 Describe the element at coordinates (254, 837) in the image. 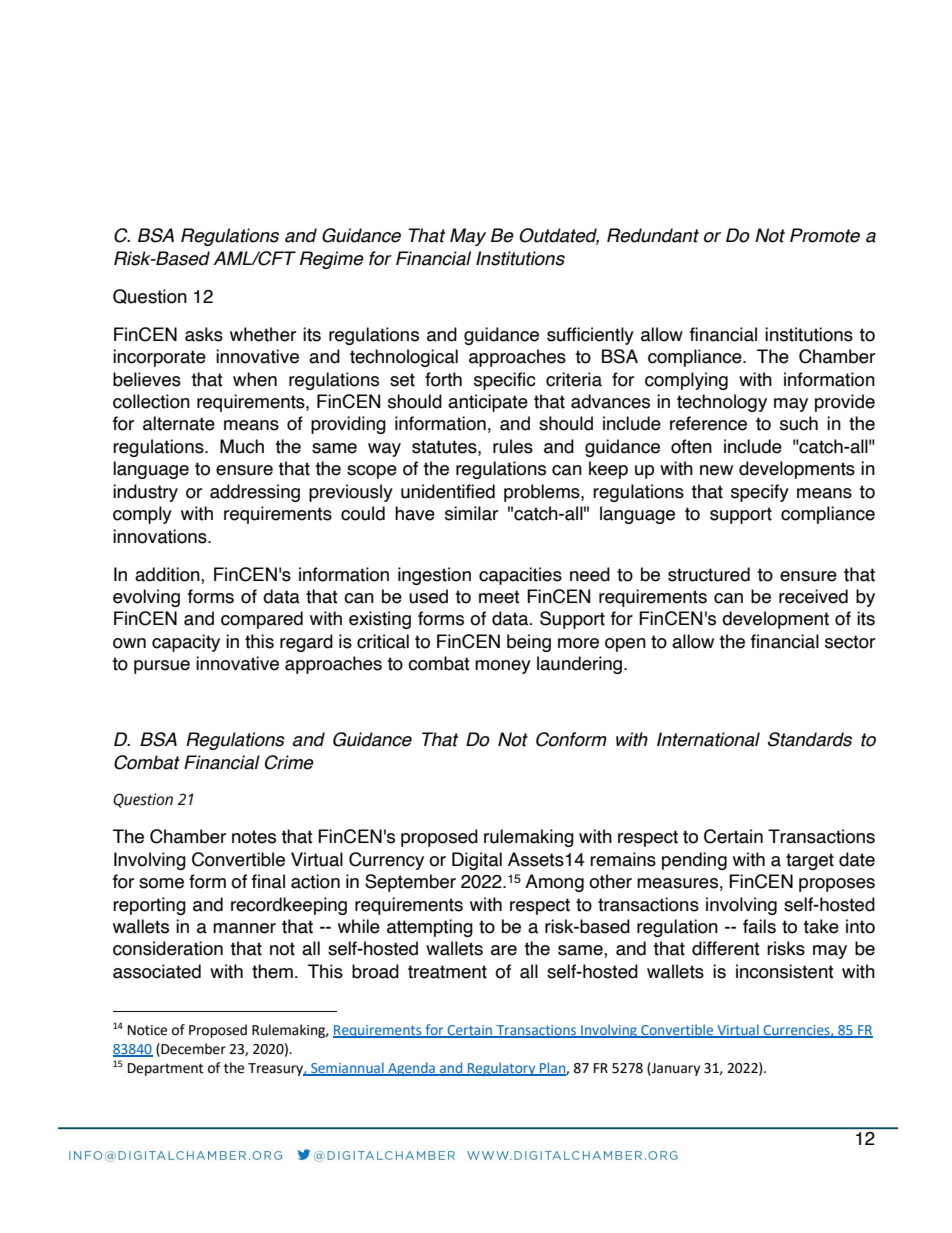

I see `notes` at that location.
